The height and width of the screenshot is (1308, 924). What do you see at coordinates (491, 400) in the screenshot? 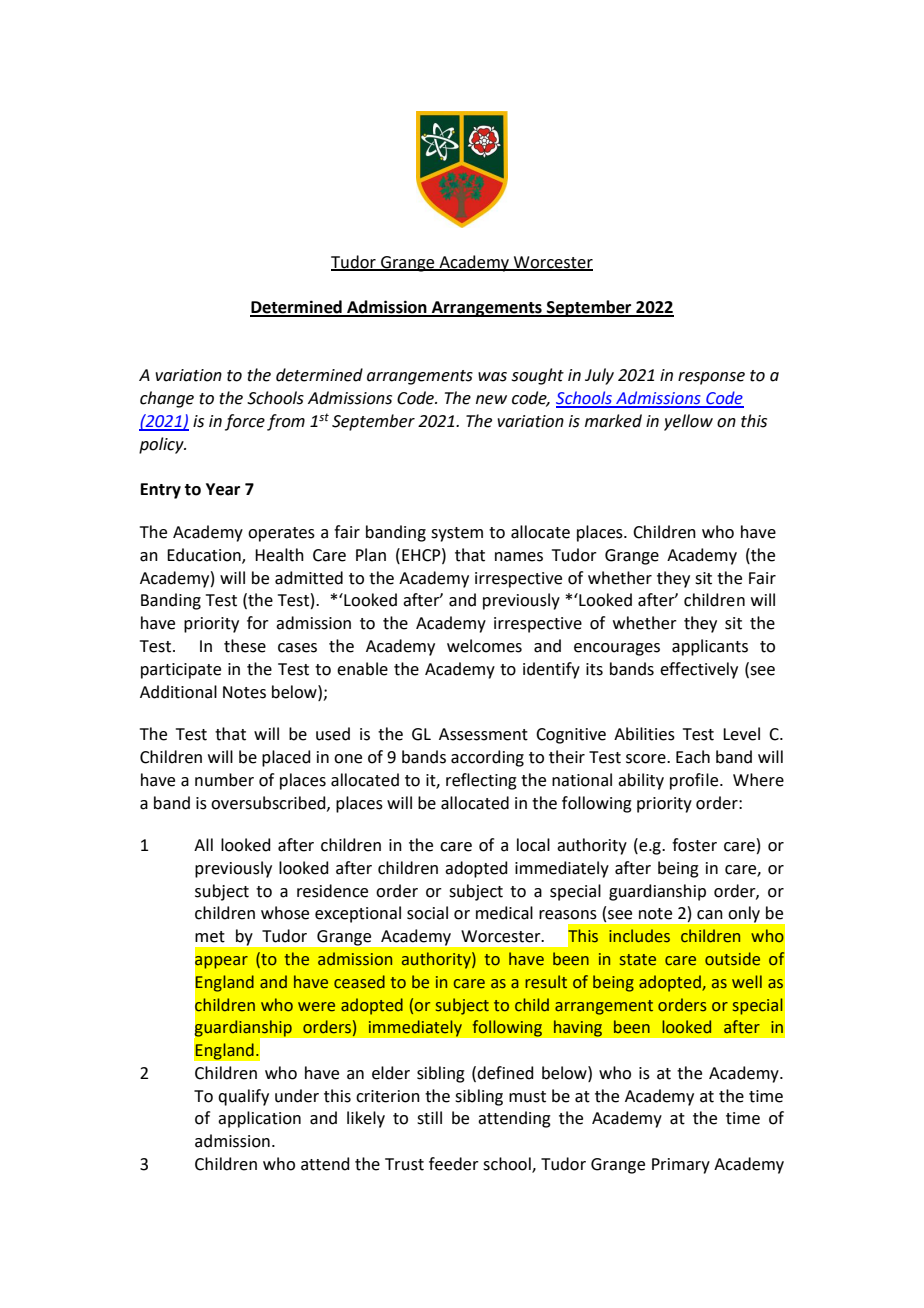
I see `new` at bounding box center [491, 400].
